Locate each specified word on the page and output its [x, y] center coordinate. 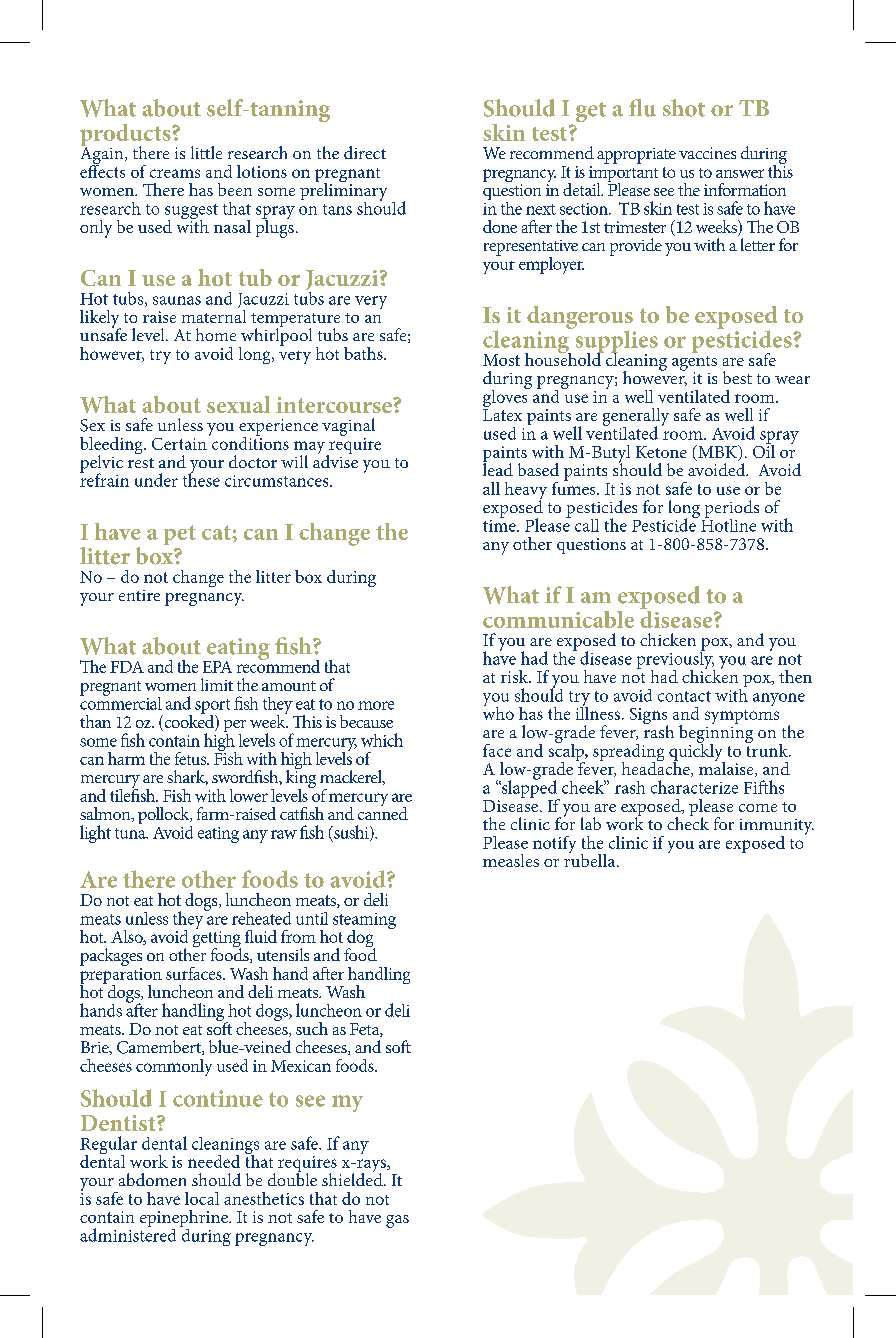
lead [498, 468]
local [202, 1198]
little [206, 152]
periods [732, 510]
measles [511, 860]
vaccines [707, 153]
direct [365, 152]
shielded [353, 1178]
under [156, 480]
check [688, 822]
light [95, 834]
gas [397, 1221]
